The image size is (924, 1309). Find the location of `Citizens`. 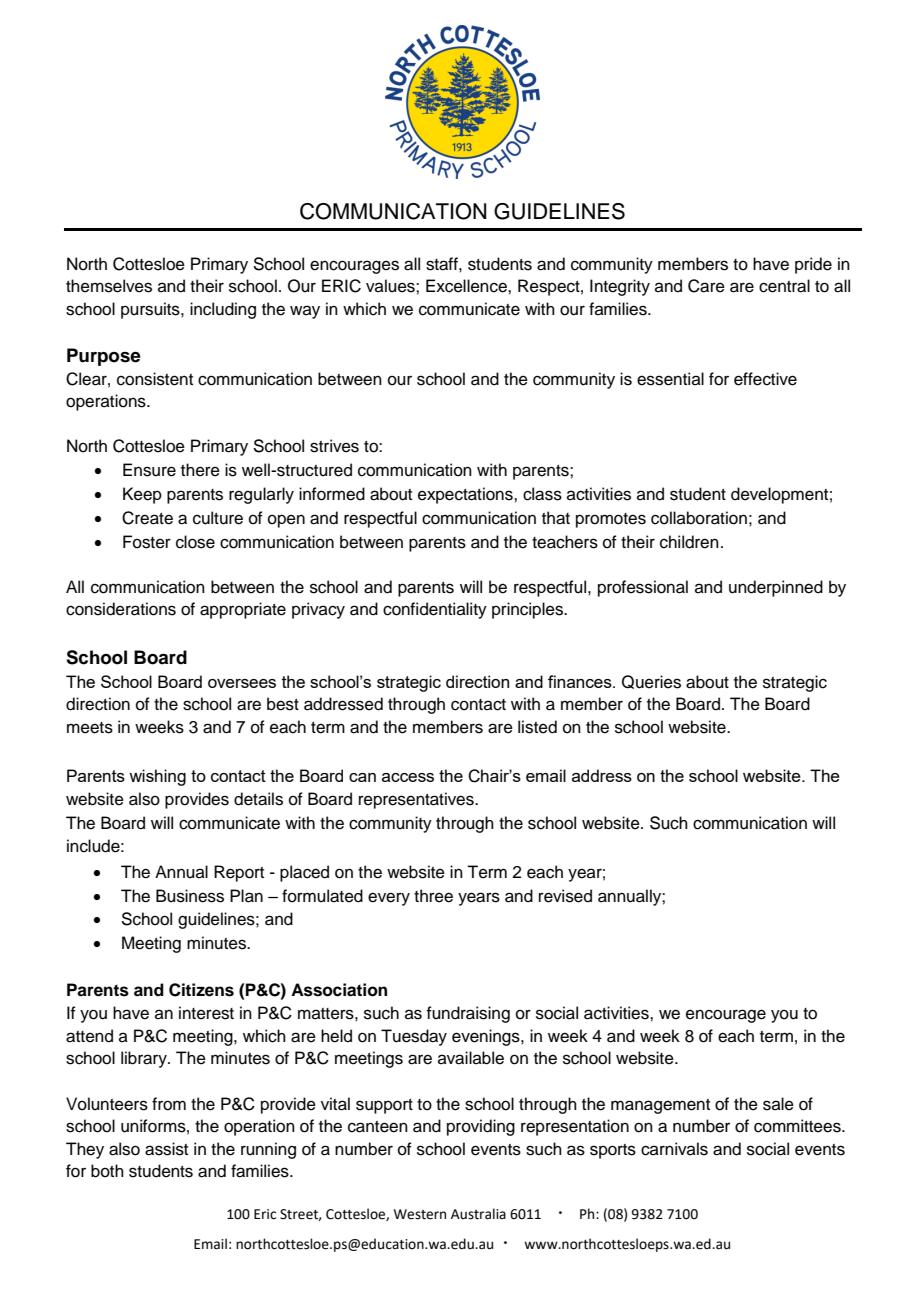

Citizens is located at coordinates (201, 990).
